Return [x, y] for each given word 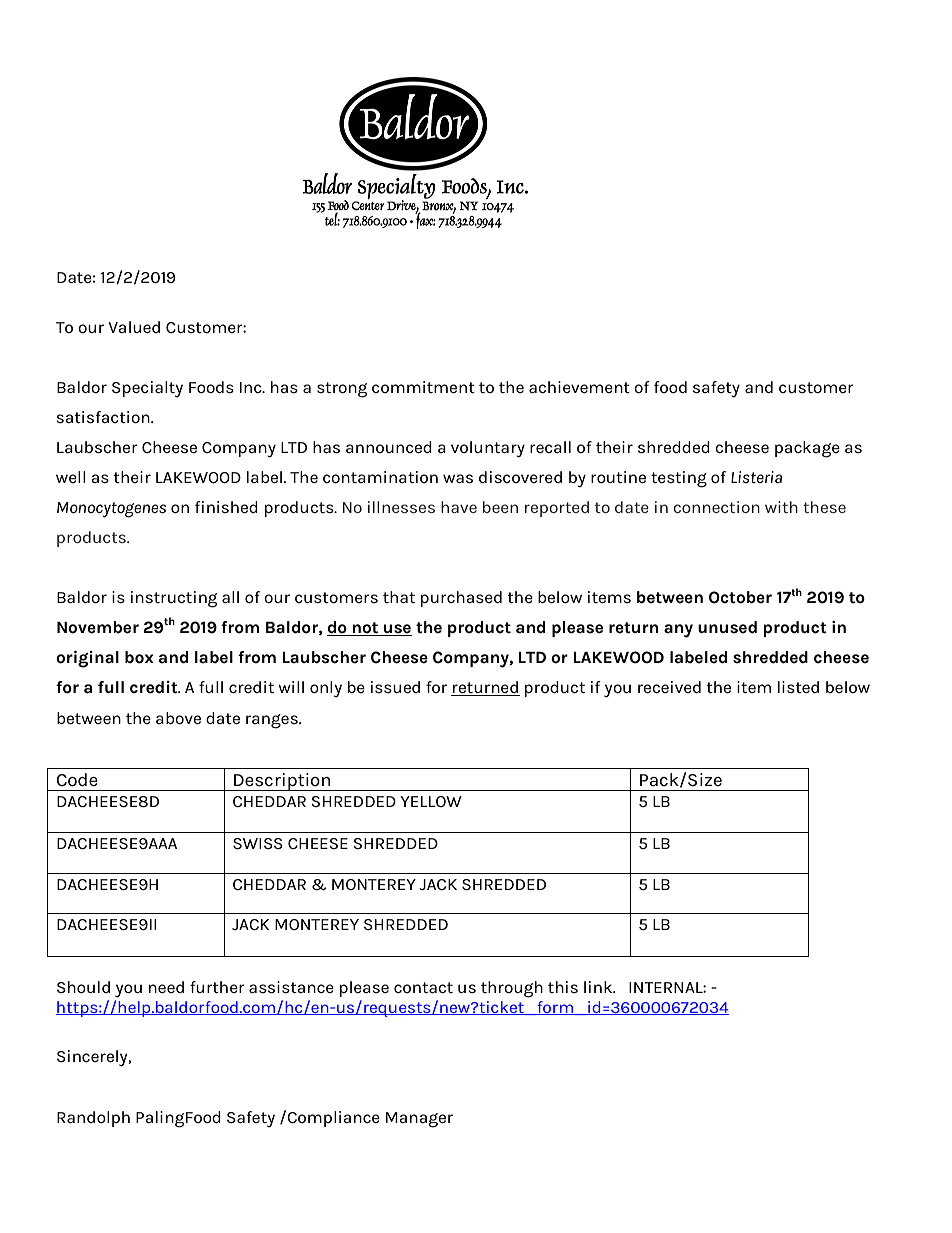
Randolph [93, 1119]
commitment [423, 387]
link [599, 987]
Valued [134, 327]
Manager [419, 1120]
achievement [579, 387]
